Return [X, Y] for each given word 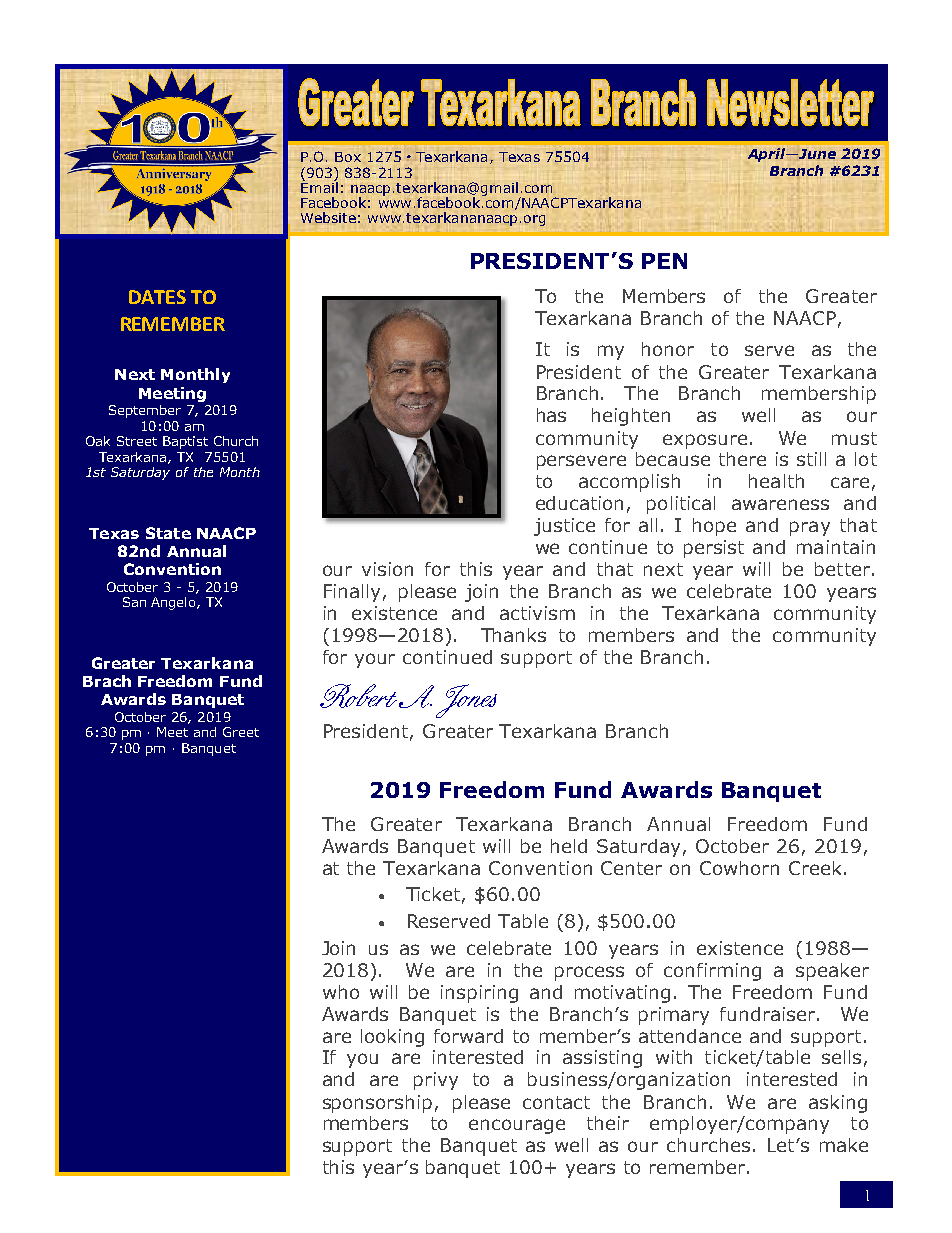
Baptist [185, 442]
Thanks [513, 635]
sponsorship [377, 1104]
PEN [664, 261]
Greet [241, 732]
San [134, 602]
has [551, 415]
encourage [517, 1126]
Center [631, 868]
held [569, 846]
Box [348, 157]
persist [714, 549]
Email [319, 186]
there [742, 459]
